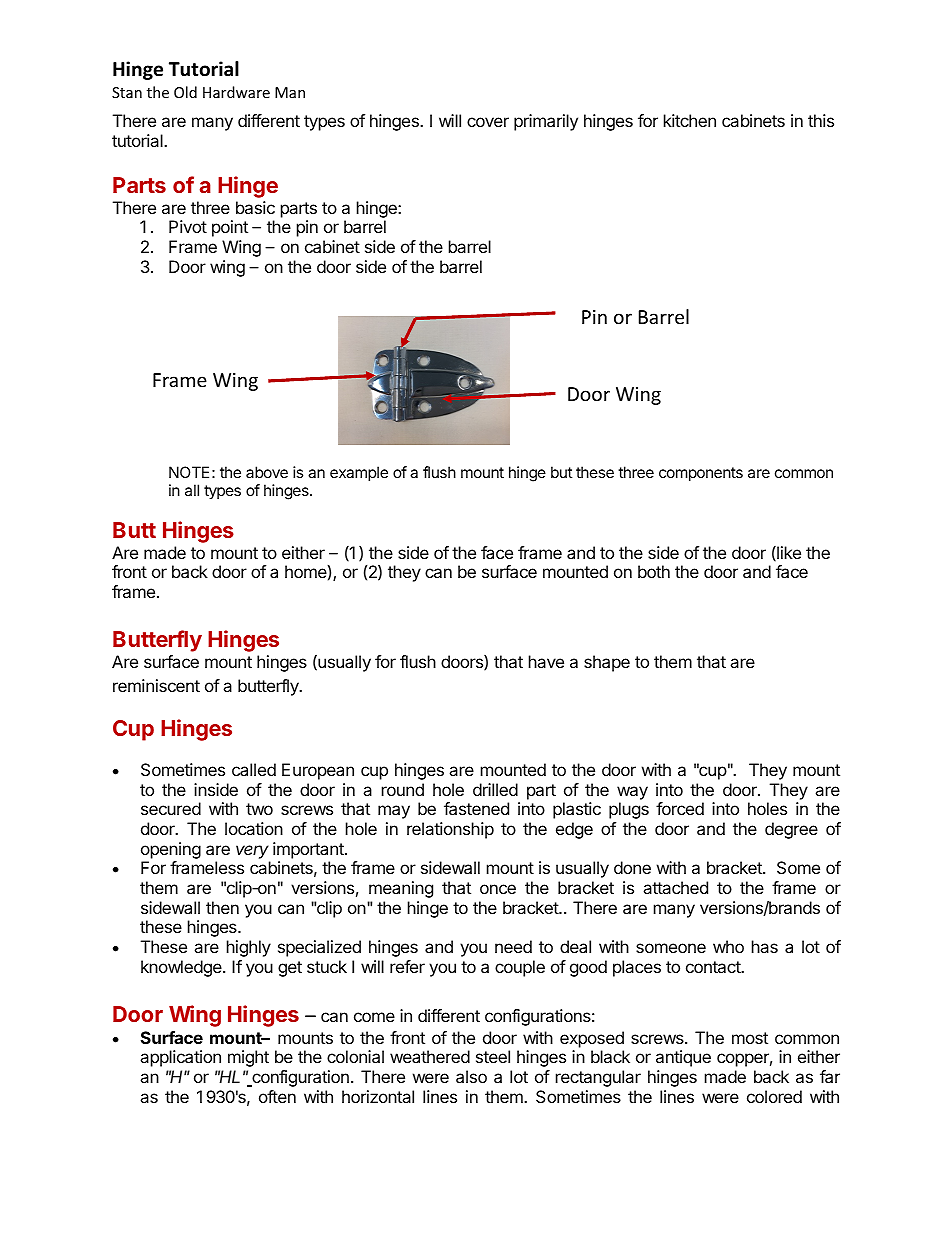 The image size is (952, 1233). Describe the element at coordinates (236, 92) in the page. I see `Hardware` at that location.
